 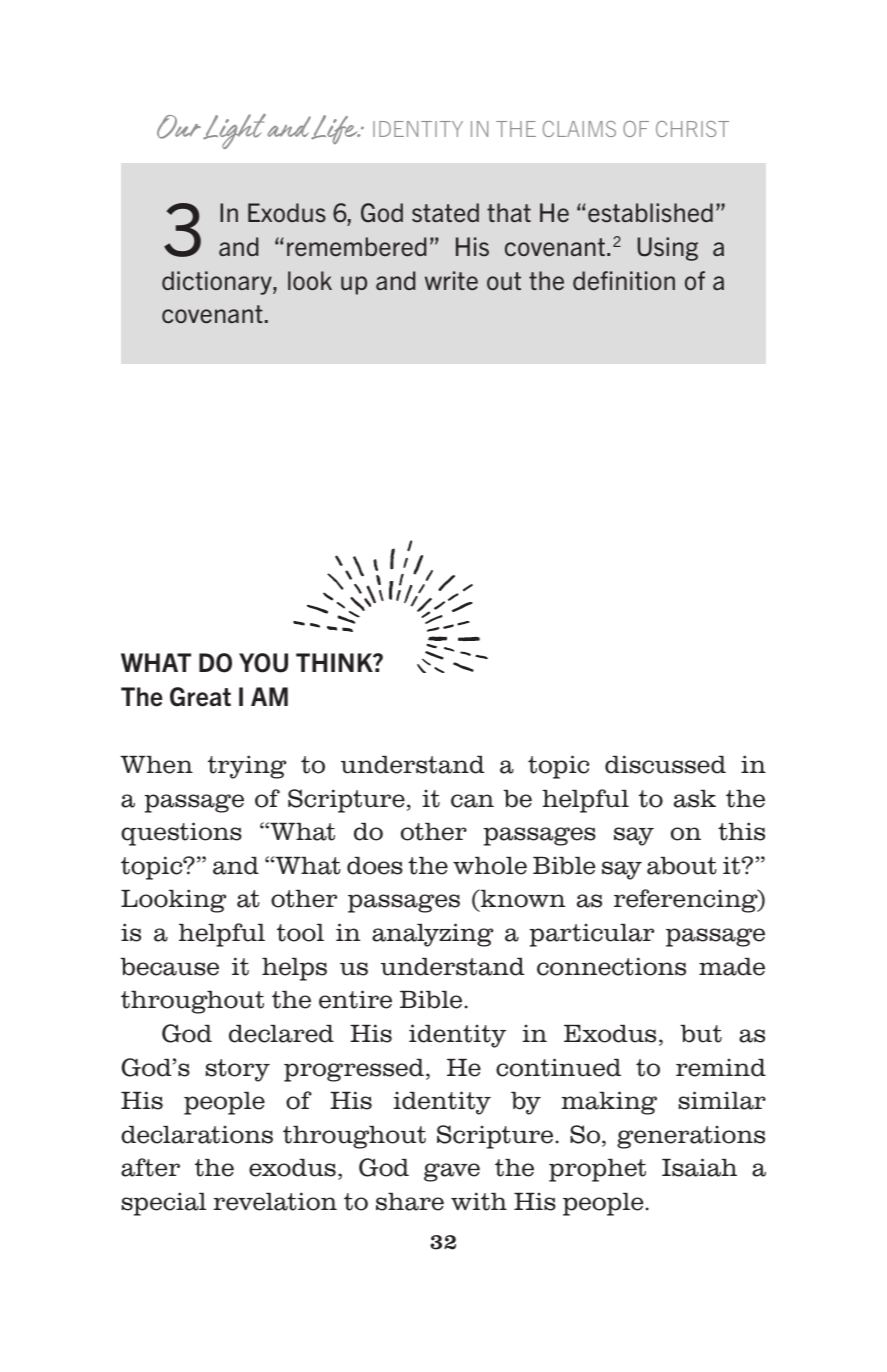 What do you see at coordinates (197, 1135) in the screenshot?
I see `declarations` at bounding box center [197, 1135].
